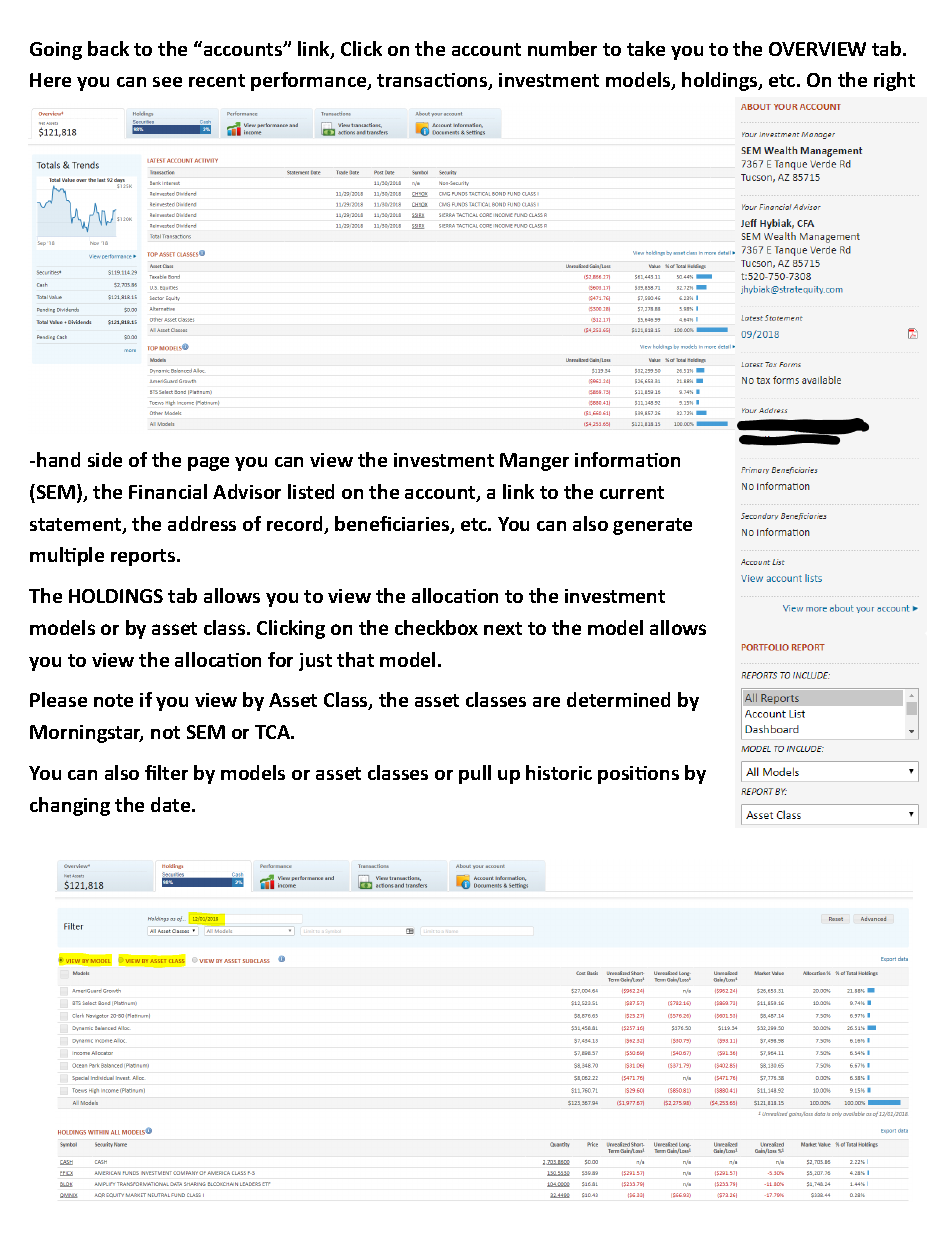 This document has height=1233, width=952. What do you see at coordinates (652, 526) in the document?
I see `generate` at bounding box center [652, 526].
